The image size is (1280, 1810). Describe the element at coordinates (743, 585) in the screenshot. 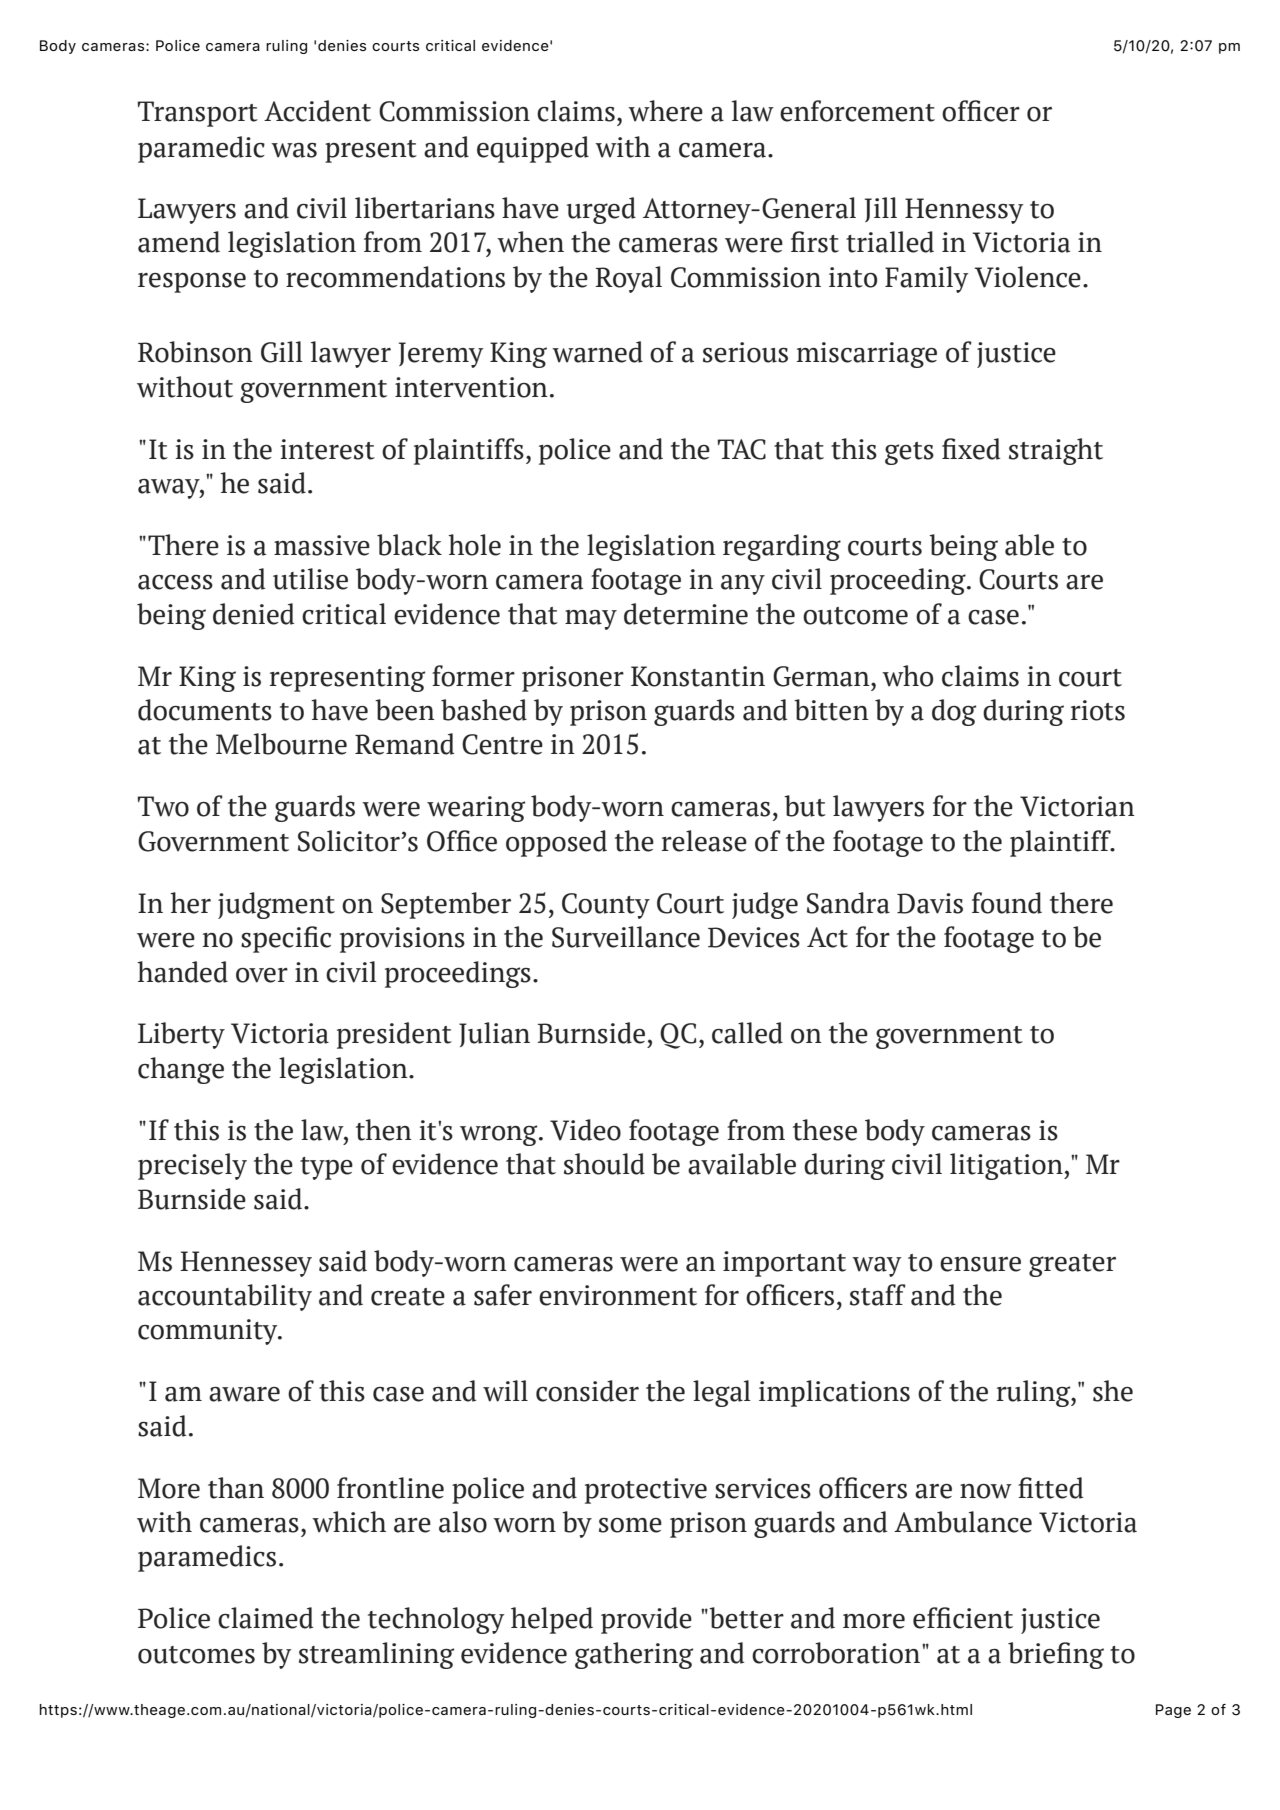

I see `any` at that location.
